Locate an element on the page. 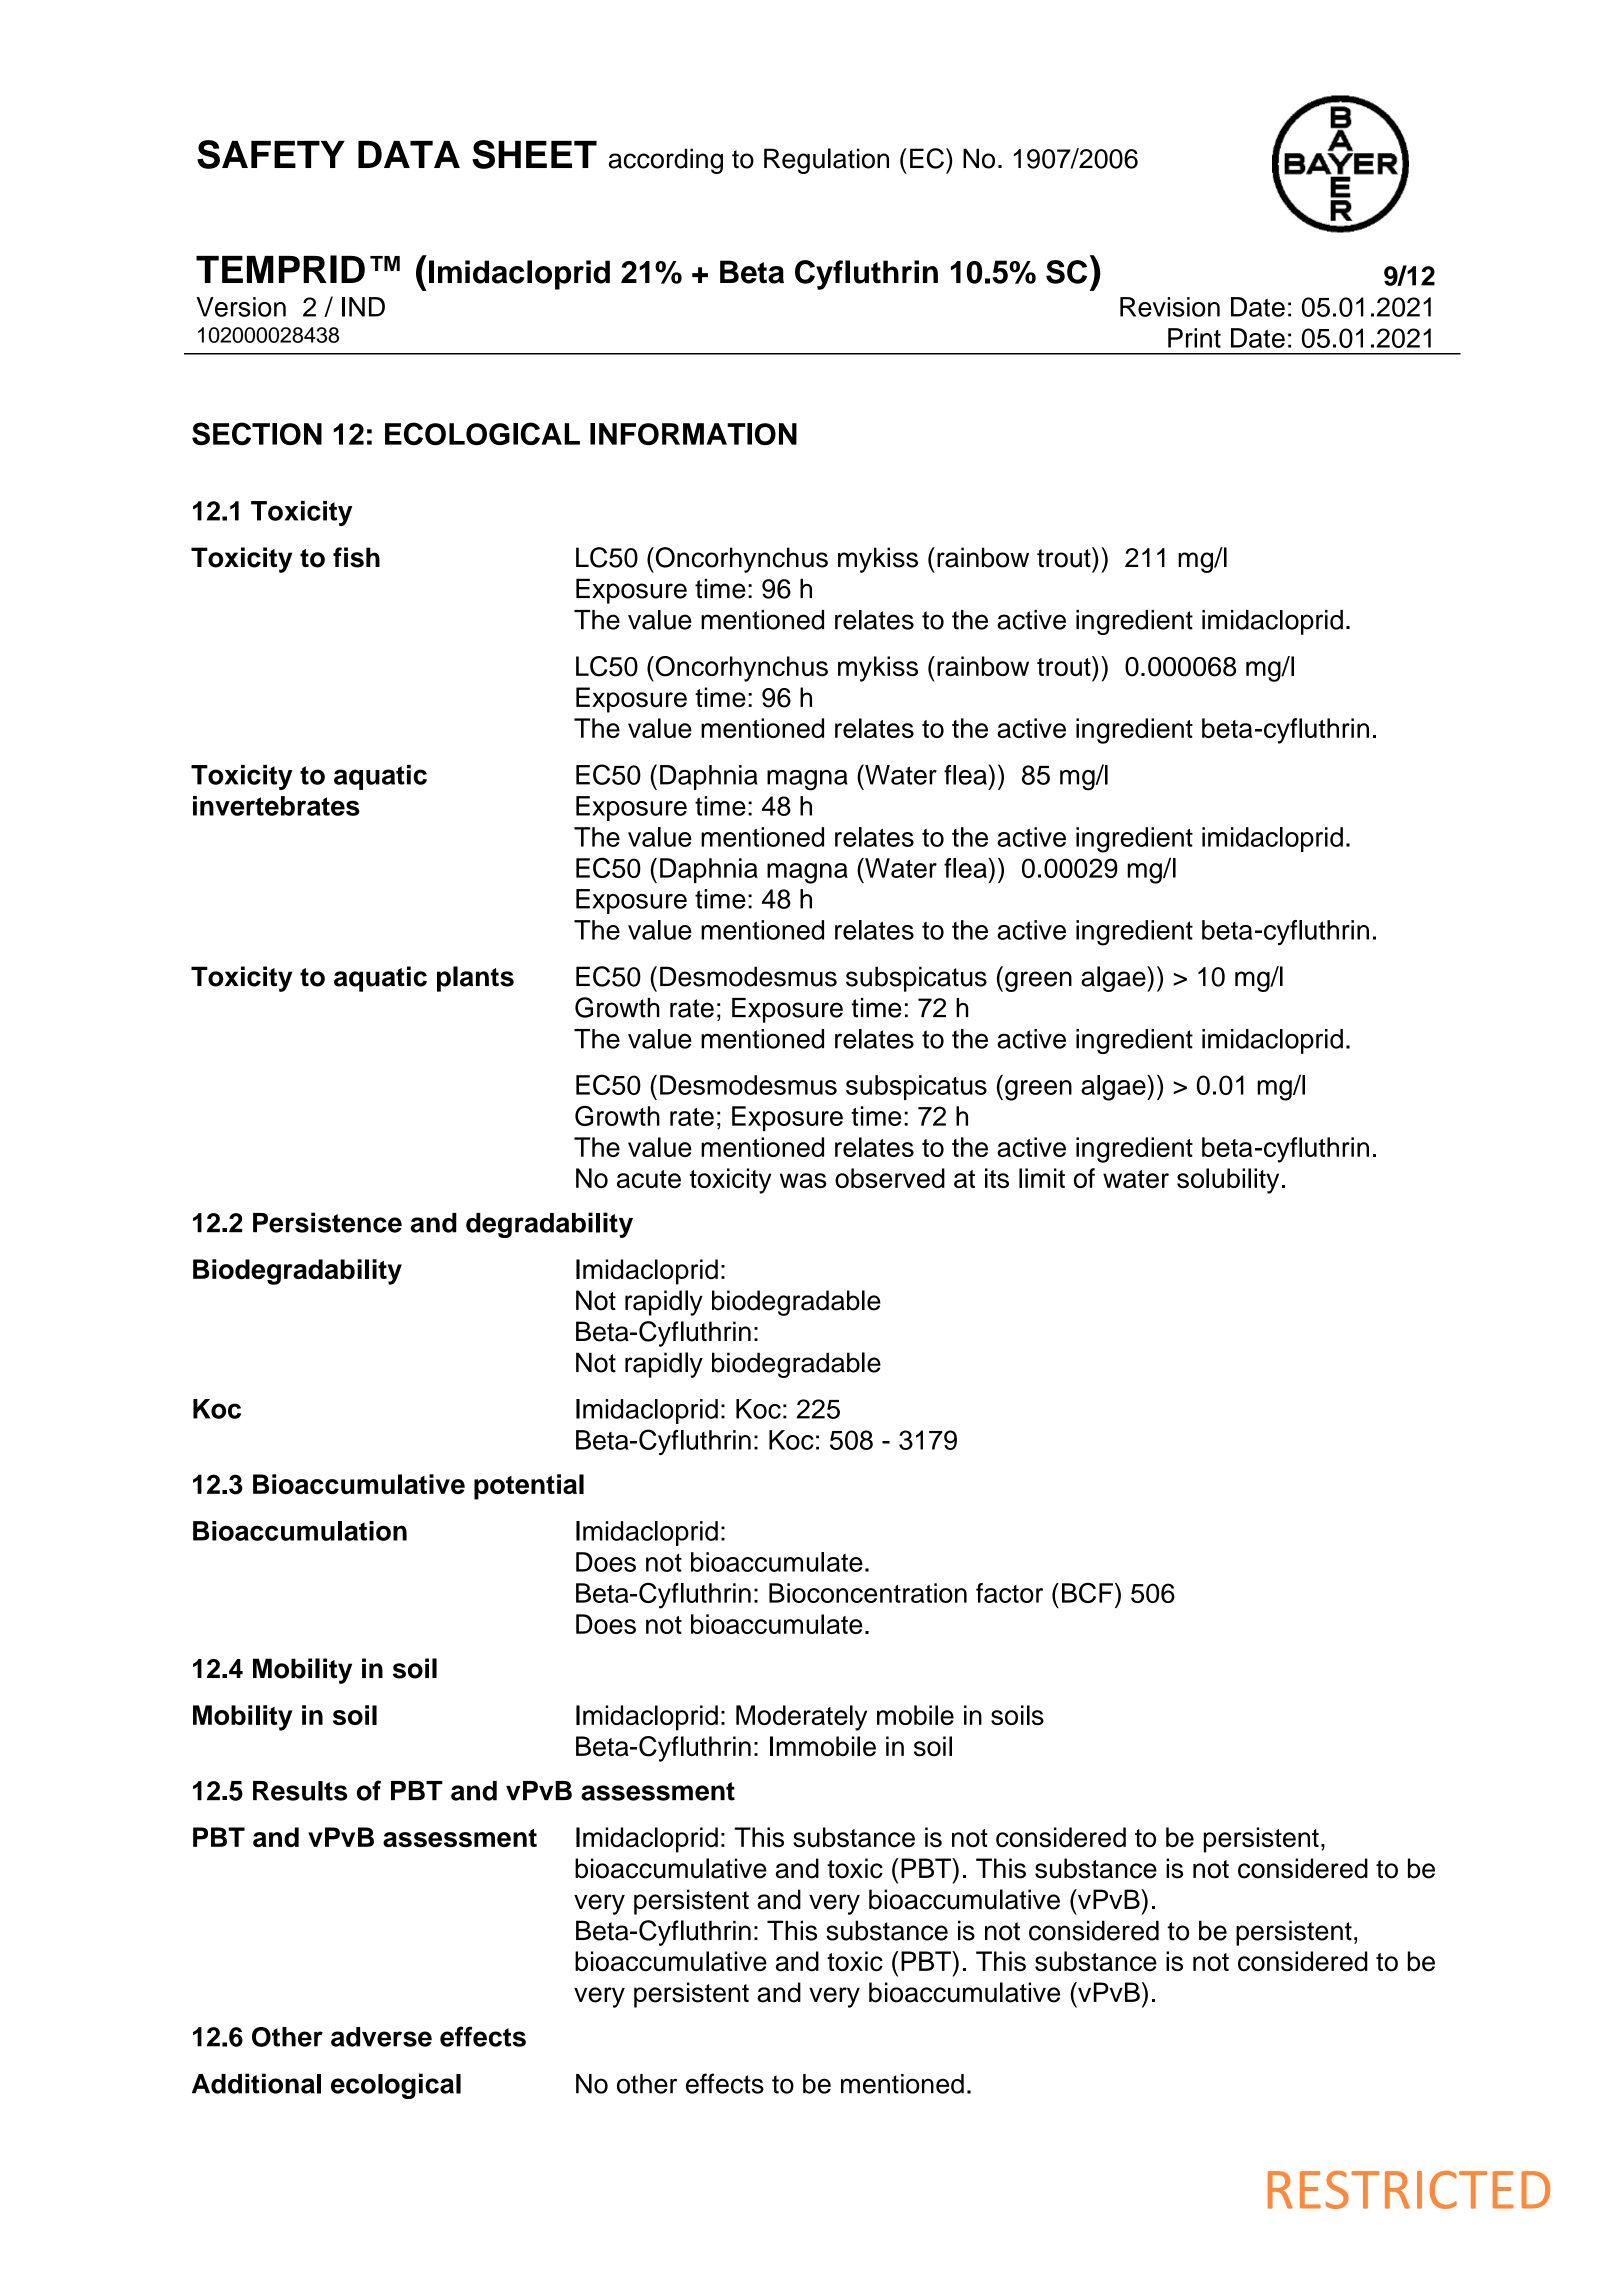 This document has height=2272, width=1607. Print is located at coordinates (1194, 338).
